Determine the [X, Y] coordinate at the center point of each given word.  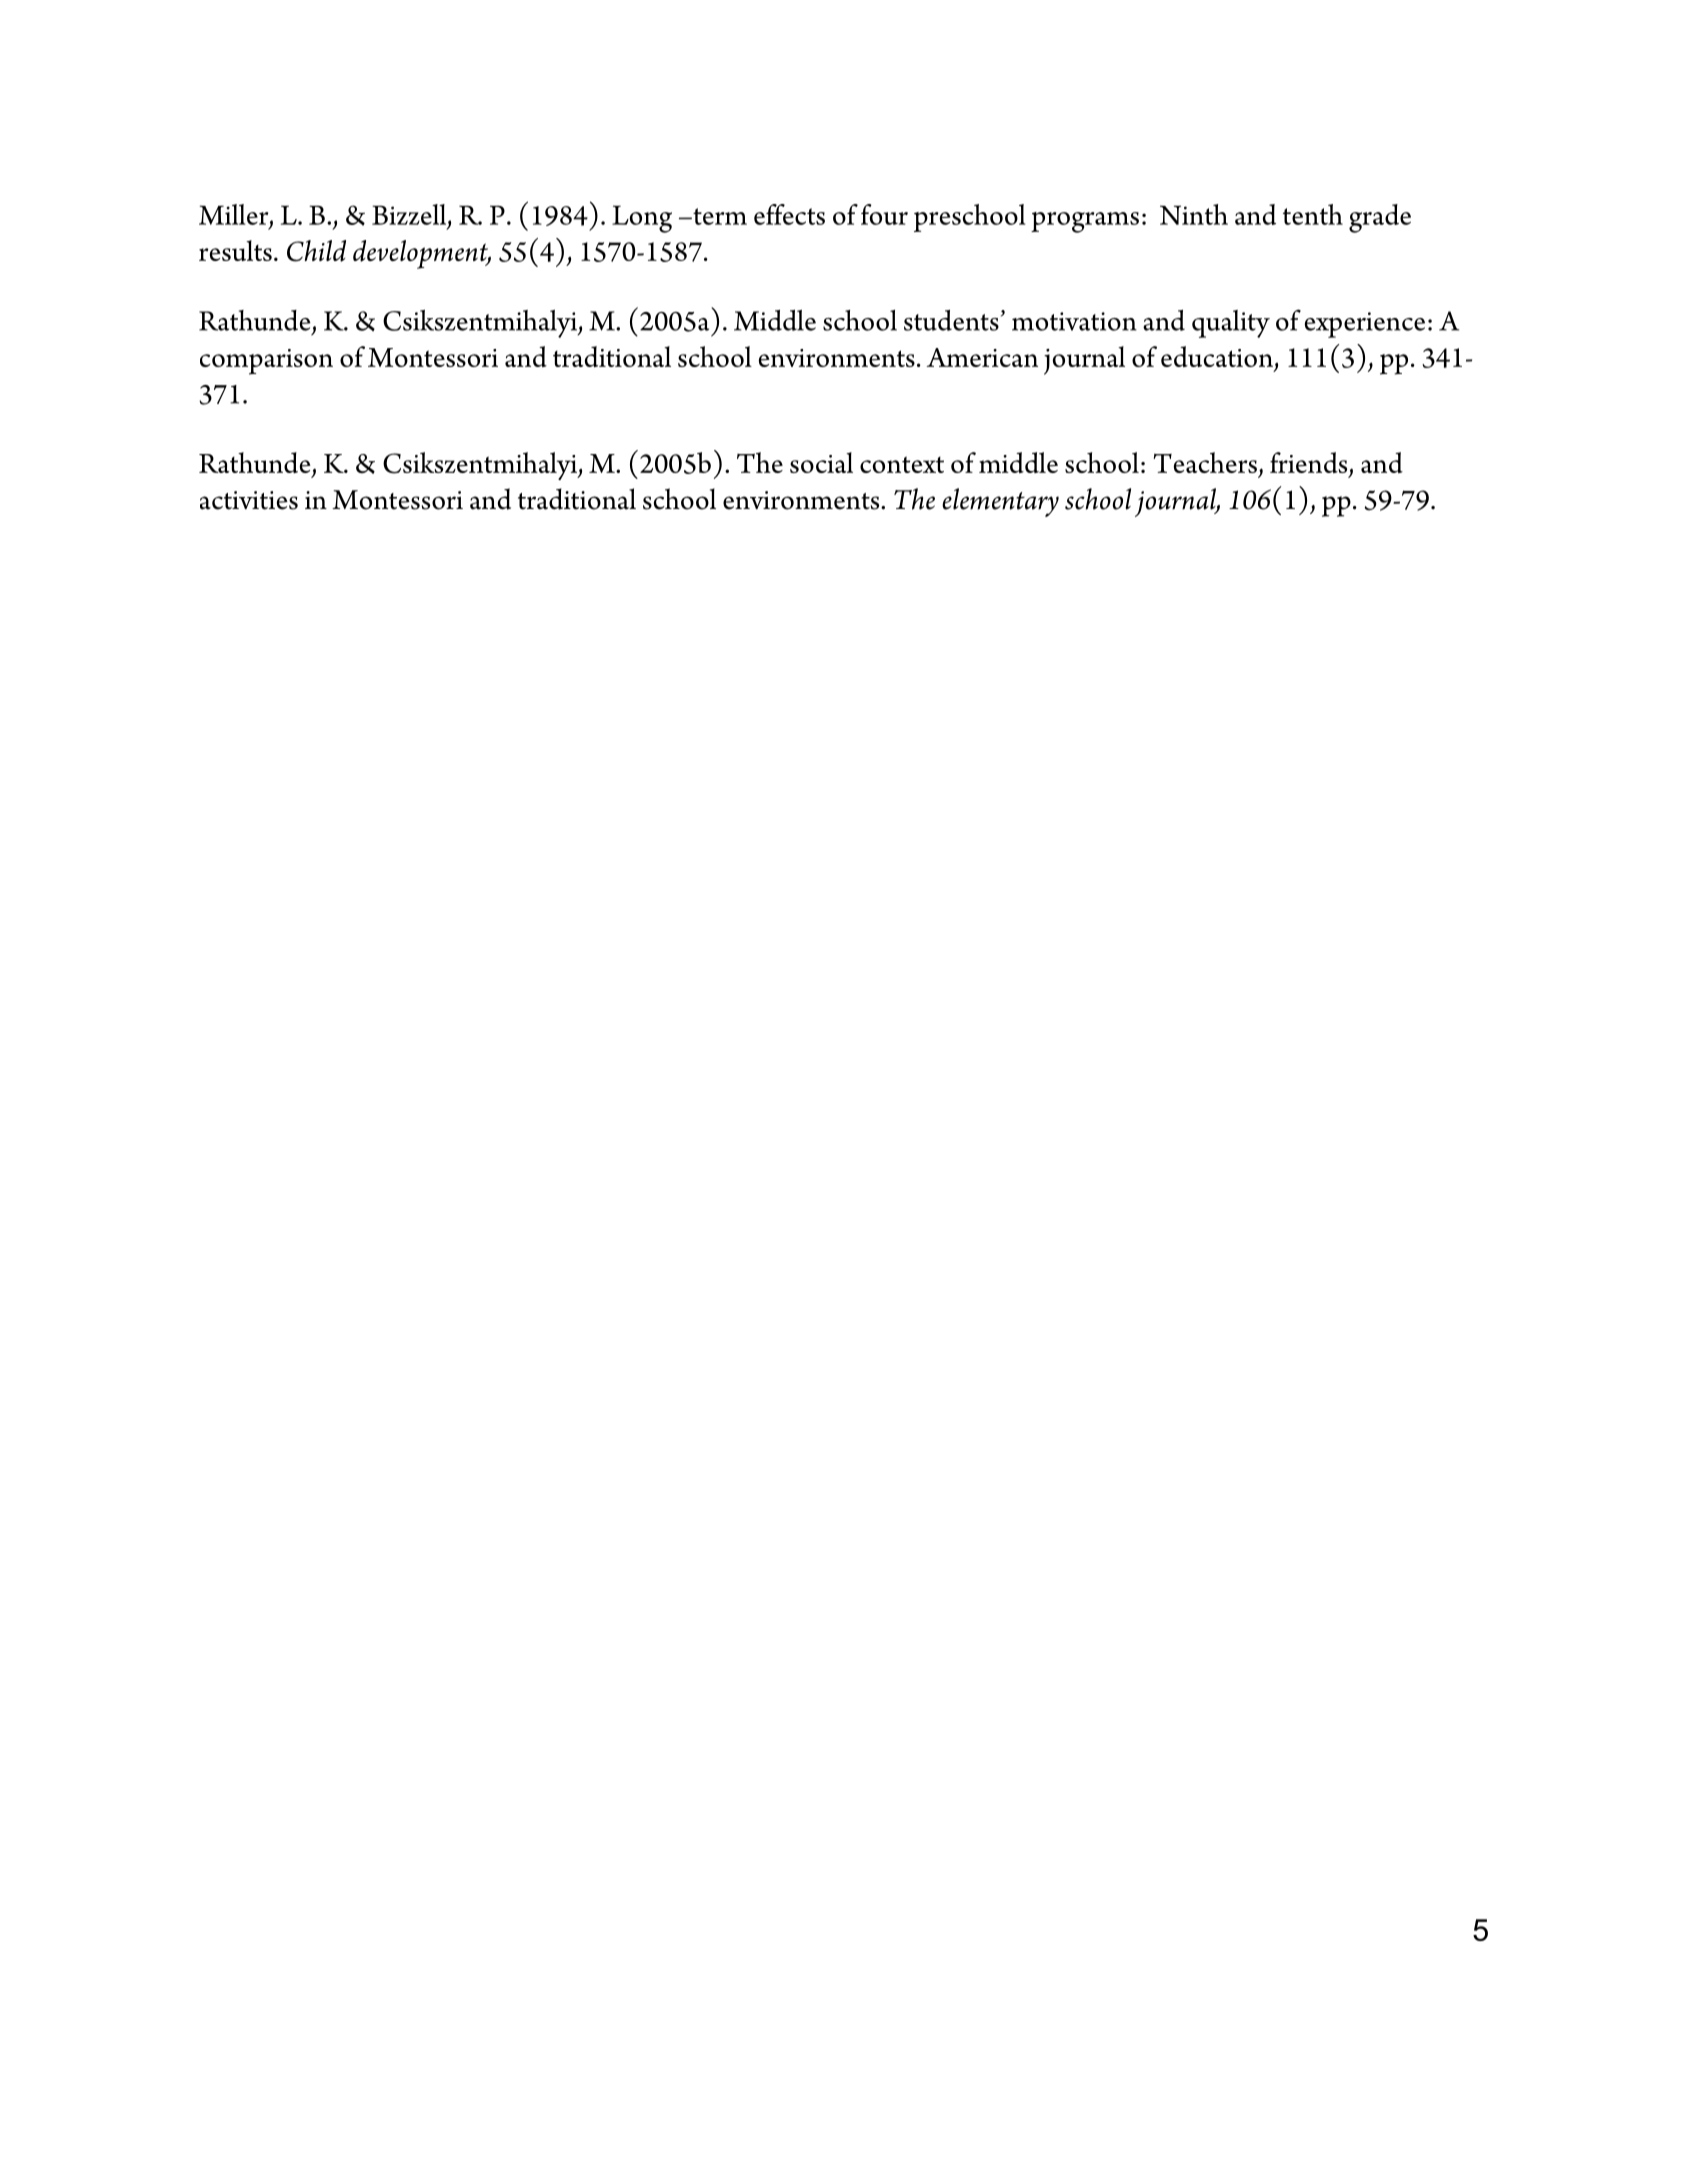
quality [1231, 324]
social [821, 462]
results [235, 250]
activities [249, 500]
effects [789, 214]
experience [1365, 325]
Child [316, 251]
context [902, 464]
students [951, 320]
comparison [266, 362]
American [982, 357]
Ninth [1194, 214]
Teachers [1205, 462]
